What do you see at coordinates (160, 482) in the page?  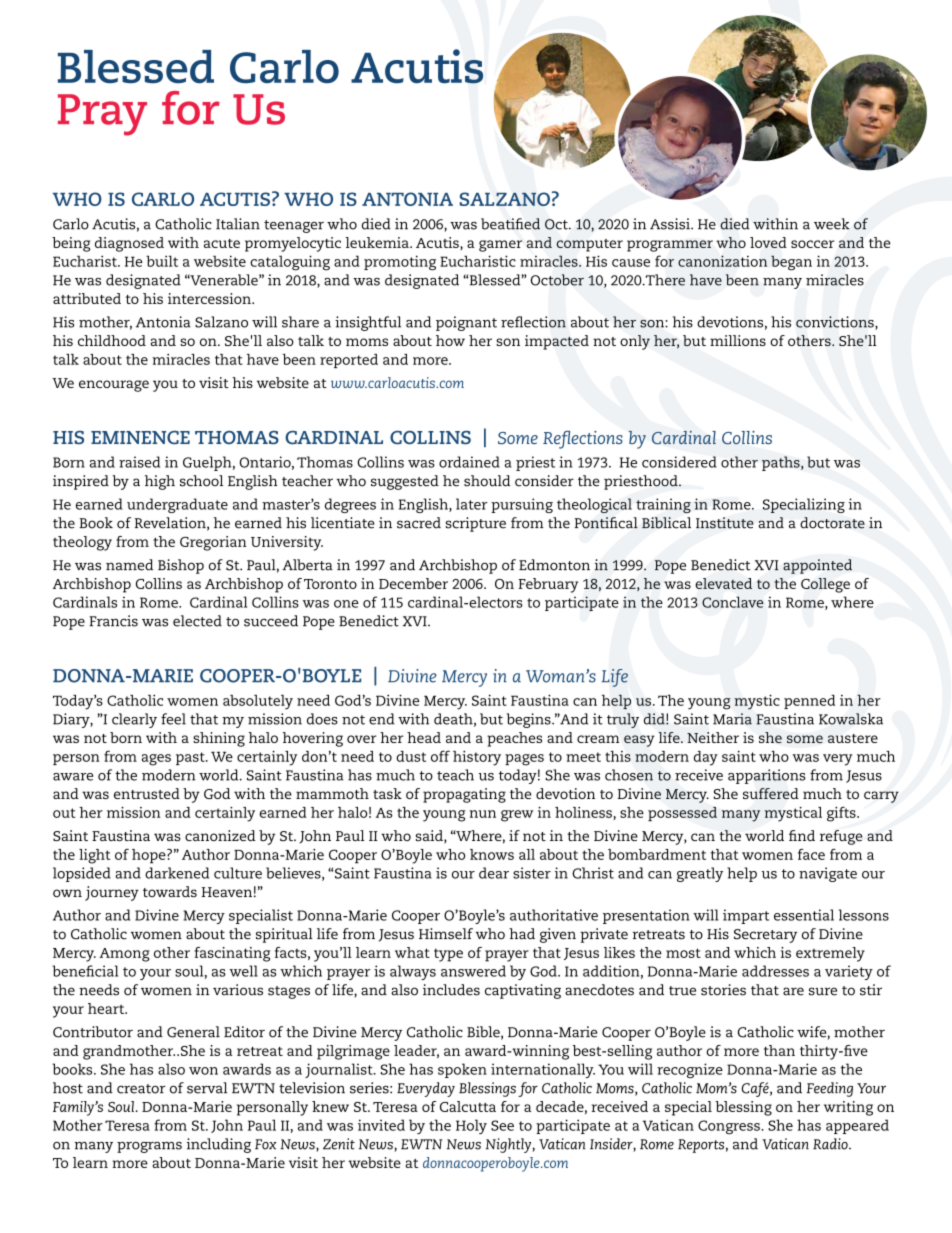 I see `high` at bounding box center [160, 482].
